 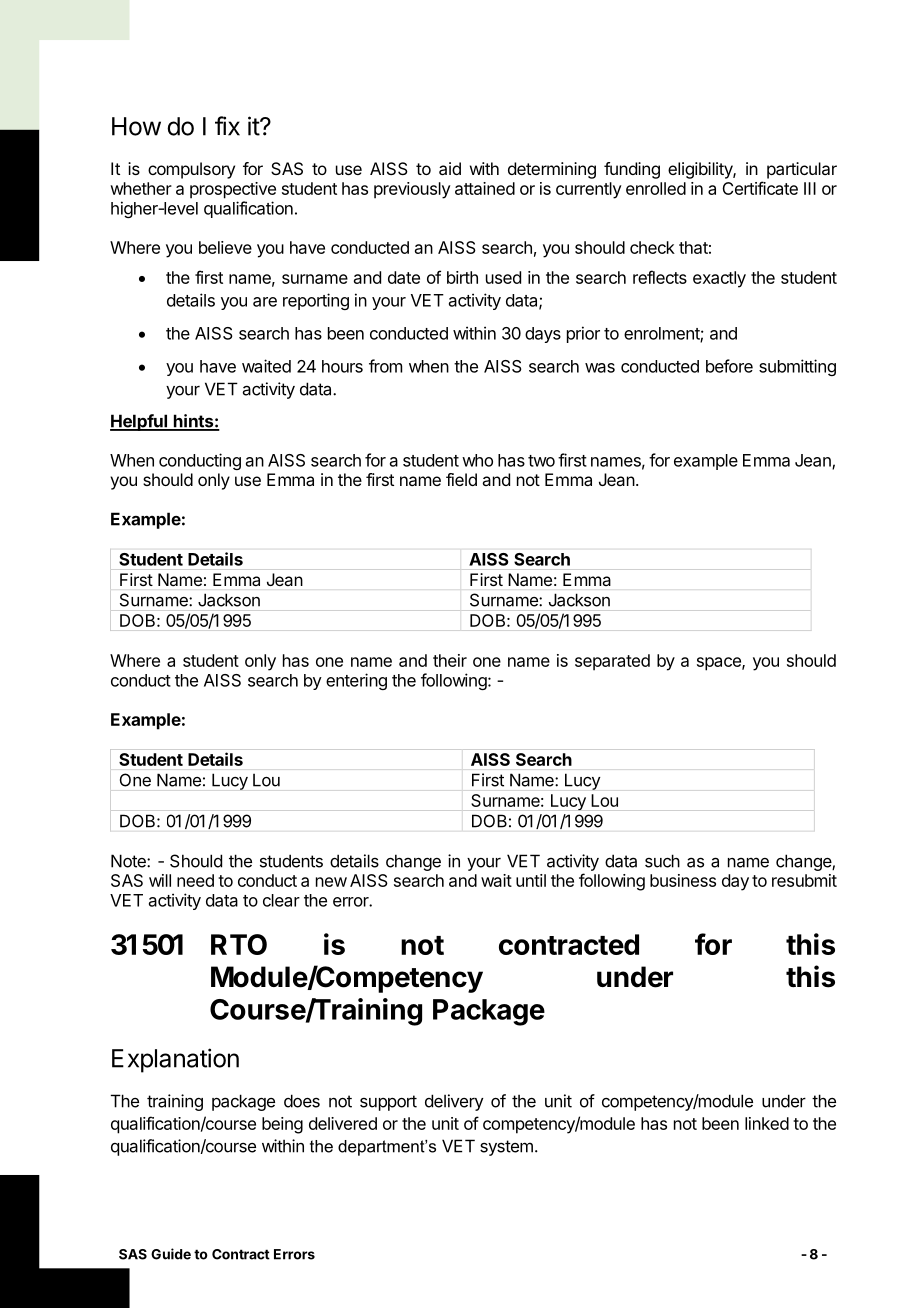 What do you see at coordinates (191, 170) in the screenshot?
I see `compulsory` at bounding box center [191, 170].
